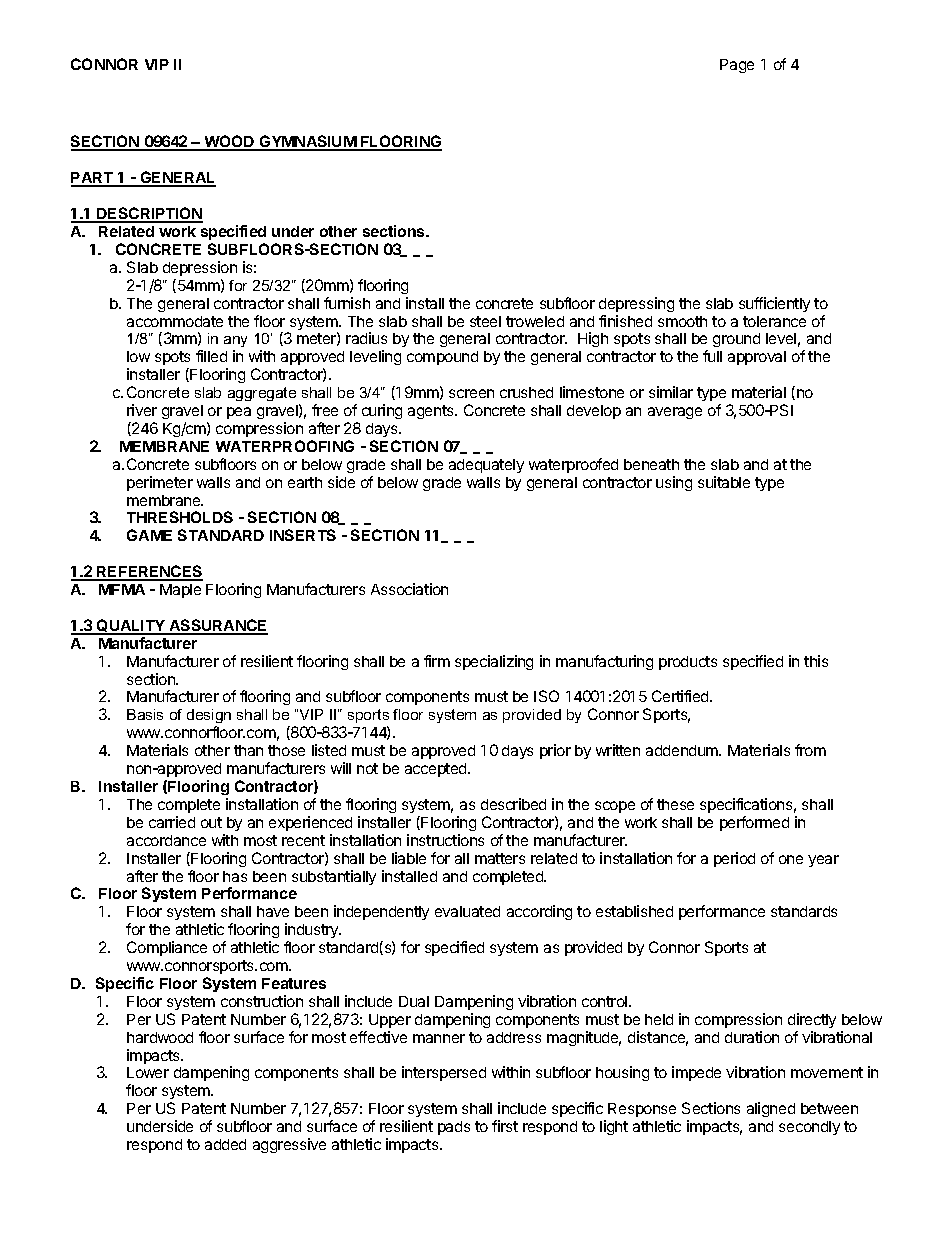 The height and width of the document is (1233, 952). I want to click on compound, so click(442, 358).
